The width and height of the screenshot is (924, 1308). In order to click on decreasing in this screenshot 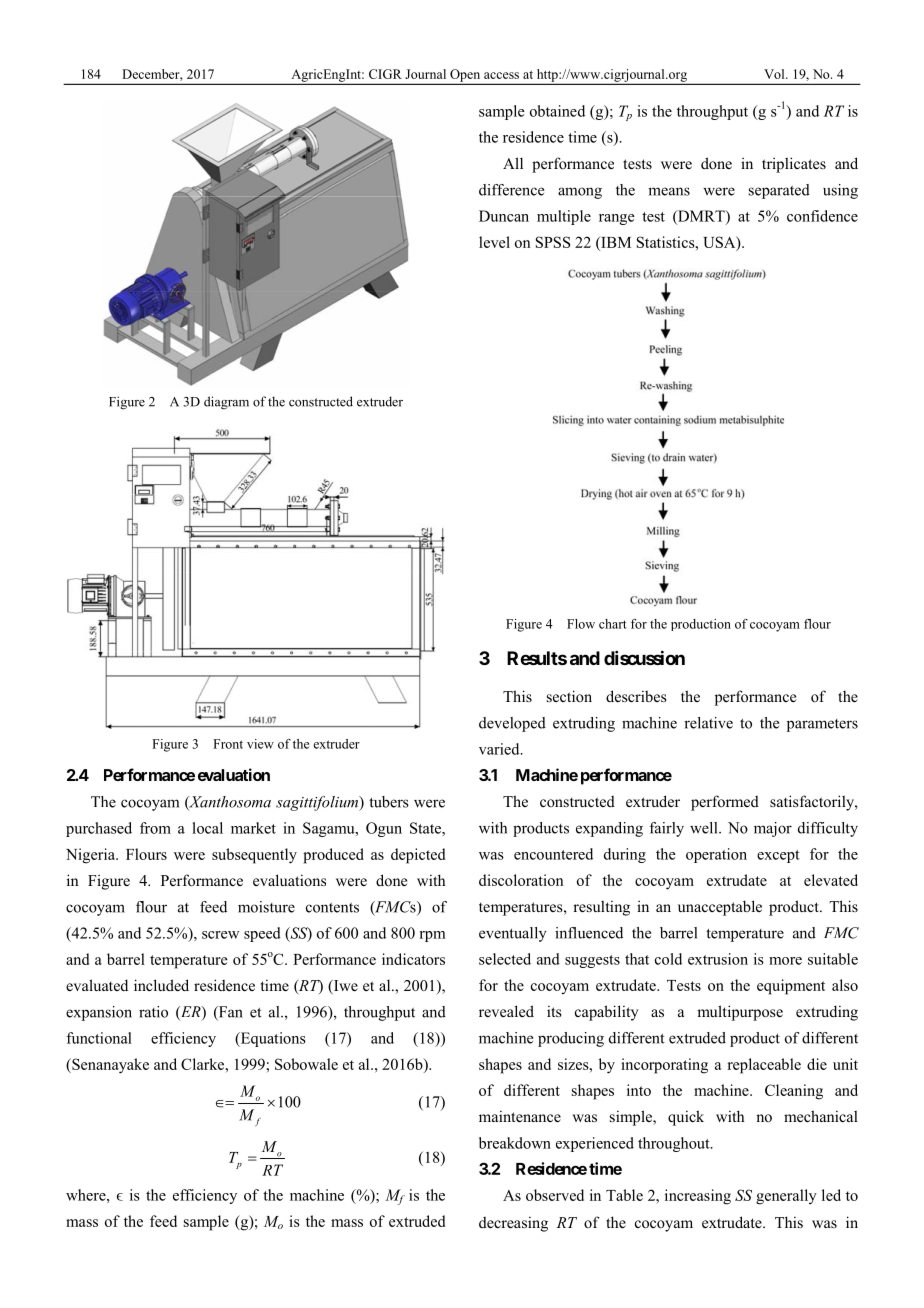, I will do `click(513, 1224)`.
